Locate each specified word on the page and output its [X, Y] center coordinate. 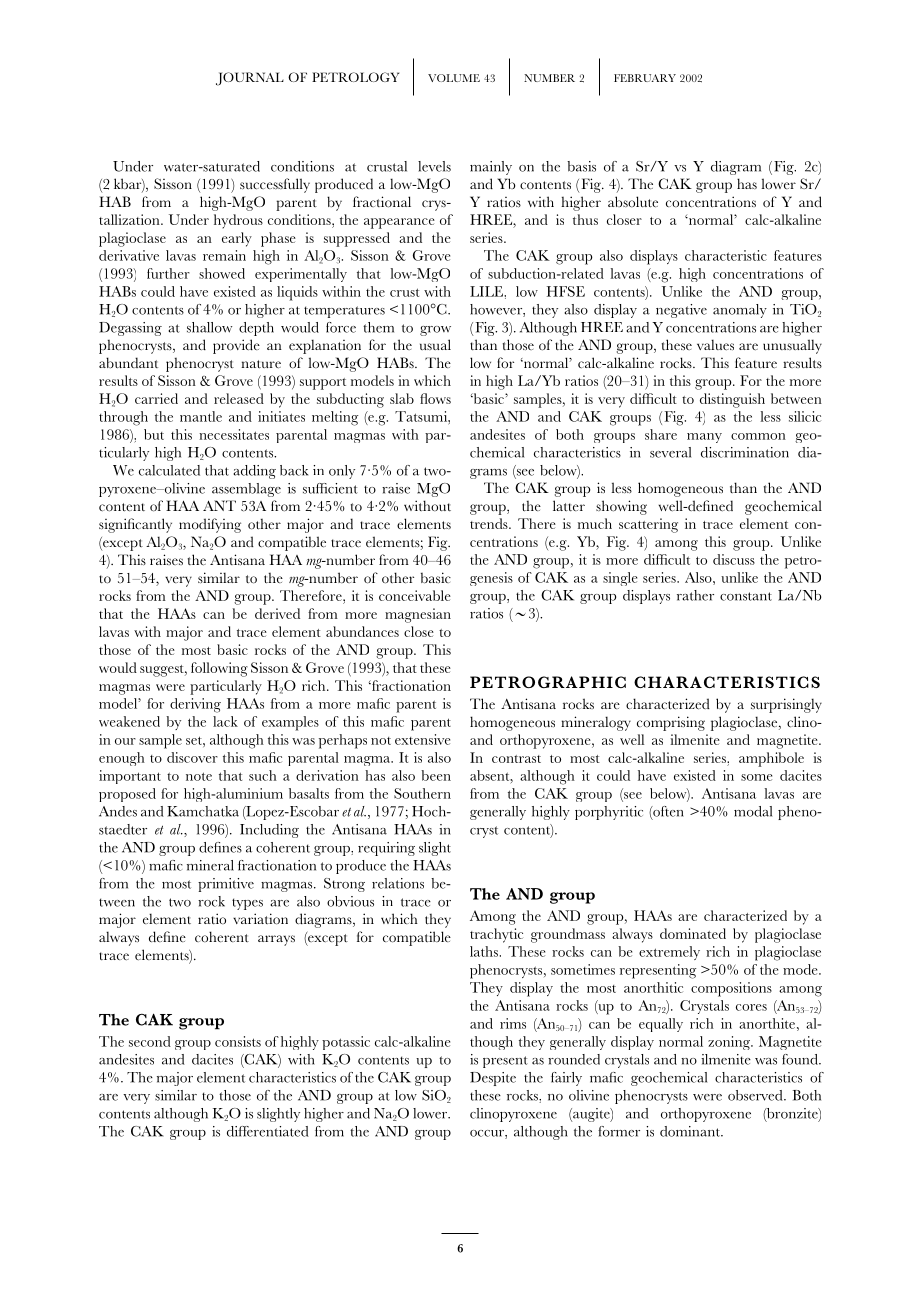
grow [435, 331]
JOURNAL [250, 79]
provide [236, 346]
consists [238, 1041]
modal [753, 811]
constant [746, 596]
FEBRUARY [645, 78]
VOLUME [454, 78]
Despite [493, 1079]
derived [277, 613]
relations [398, 883]
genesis [491, 579]
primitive [226, 885]
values [715, 345]
